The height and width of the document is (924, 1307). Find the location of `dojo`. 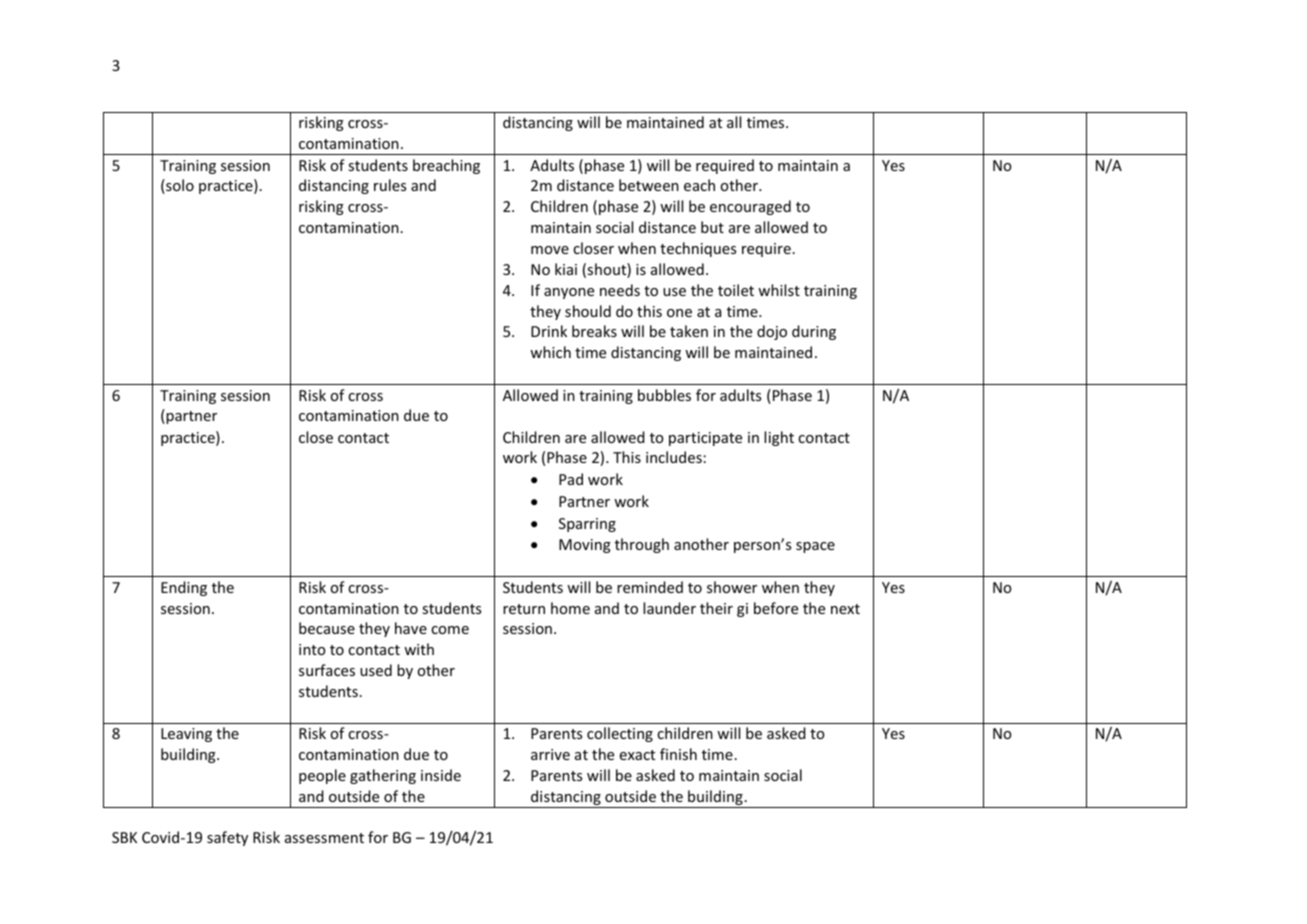

dojo is located at coordinates (772, 332).
